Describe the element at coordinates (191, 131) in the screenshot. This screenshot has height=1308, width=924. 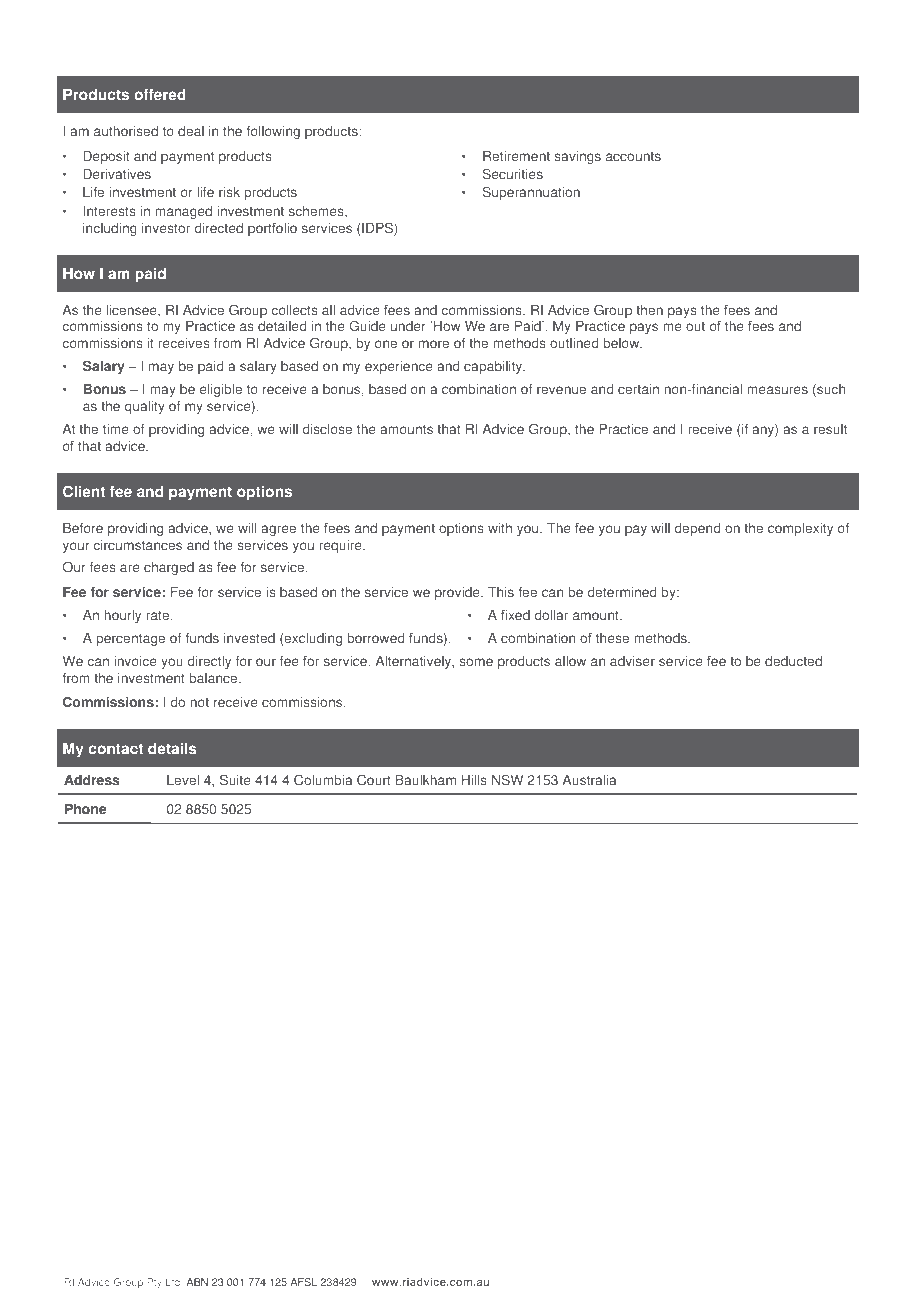
I see `deal` at that location.
